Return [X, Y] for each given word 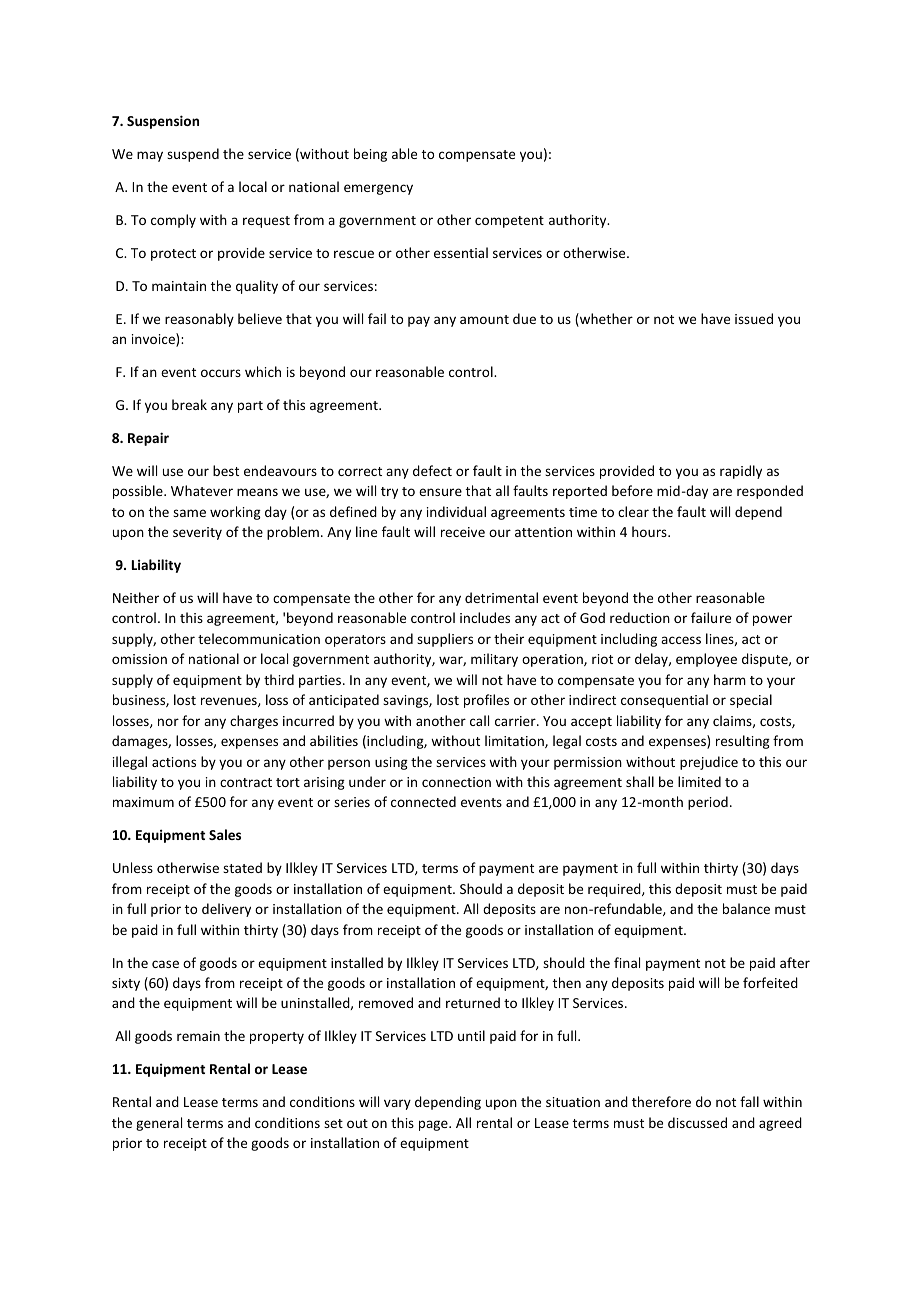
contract [246, 782]
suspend [193, 155]
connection [456, 782]
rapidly [741, 472]
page [434, 1125]
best [226, 470]
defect [432, 470]
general [159, 1124]
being [370, 155]
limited [699, 781]
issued [754, 318]
